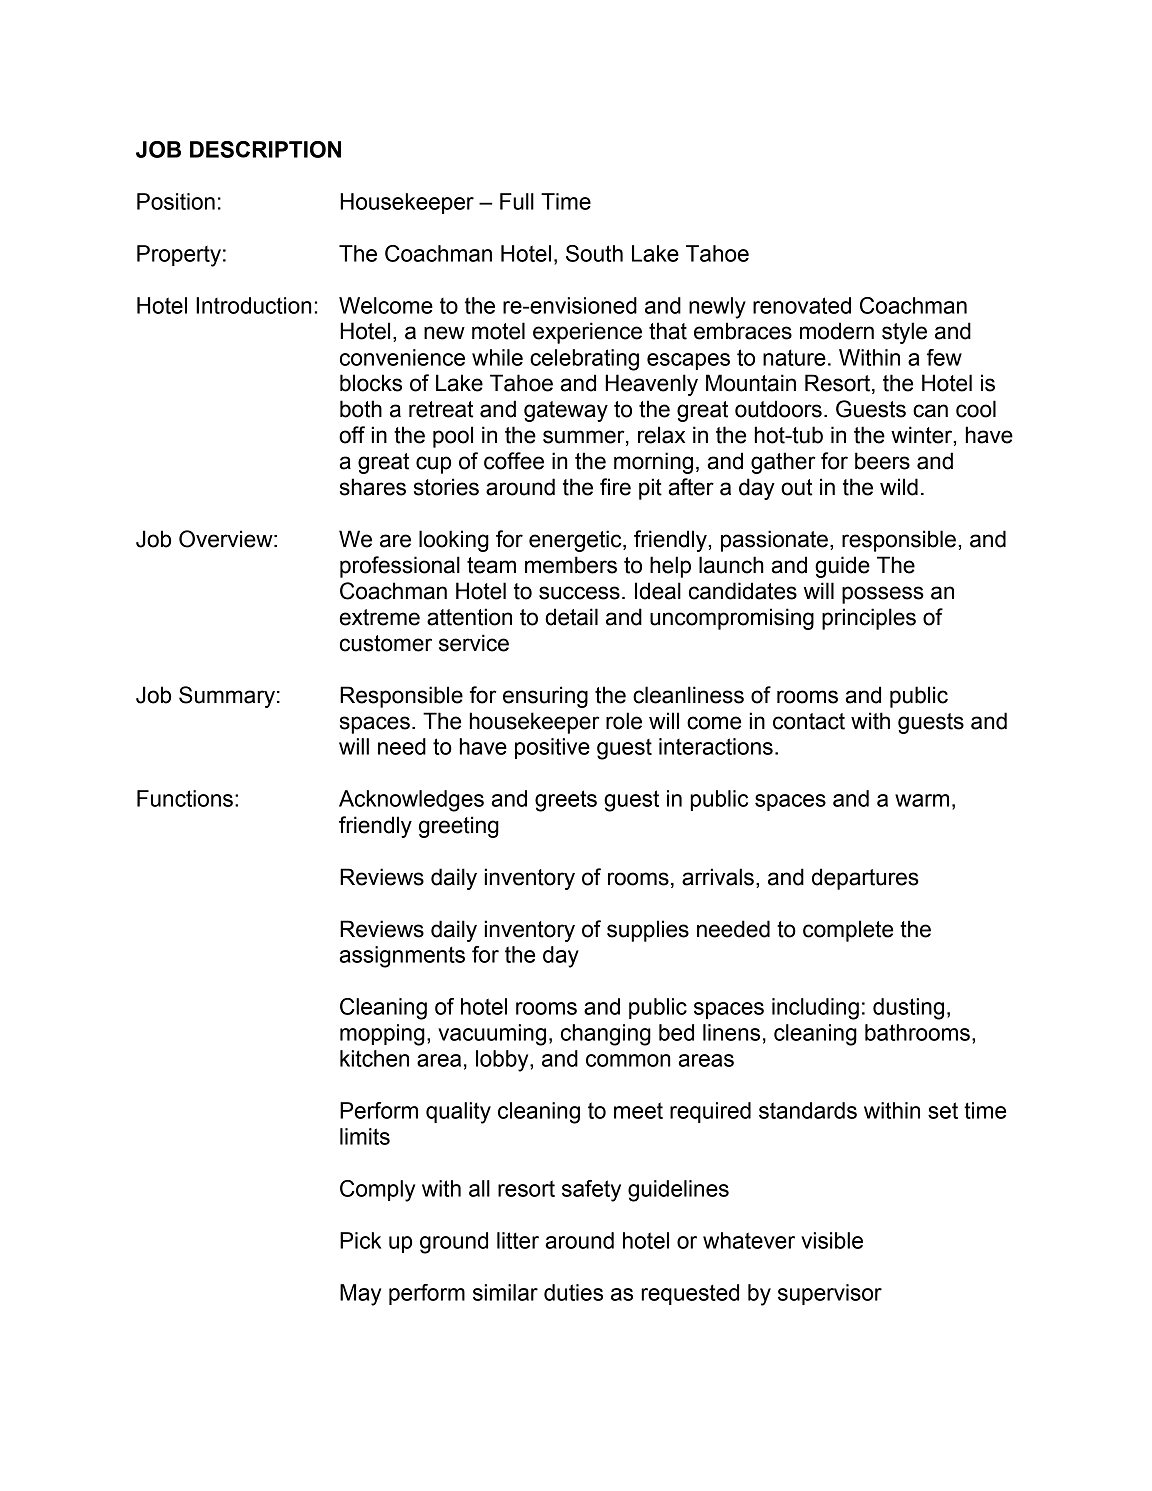 This screenshot has width=1152, height=1491. What do you see at coordinates (227, 697) in the screenshot?
I see `Summary` at bounding box center [227, 697].
